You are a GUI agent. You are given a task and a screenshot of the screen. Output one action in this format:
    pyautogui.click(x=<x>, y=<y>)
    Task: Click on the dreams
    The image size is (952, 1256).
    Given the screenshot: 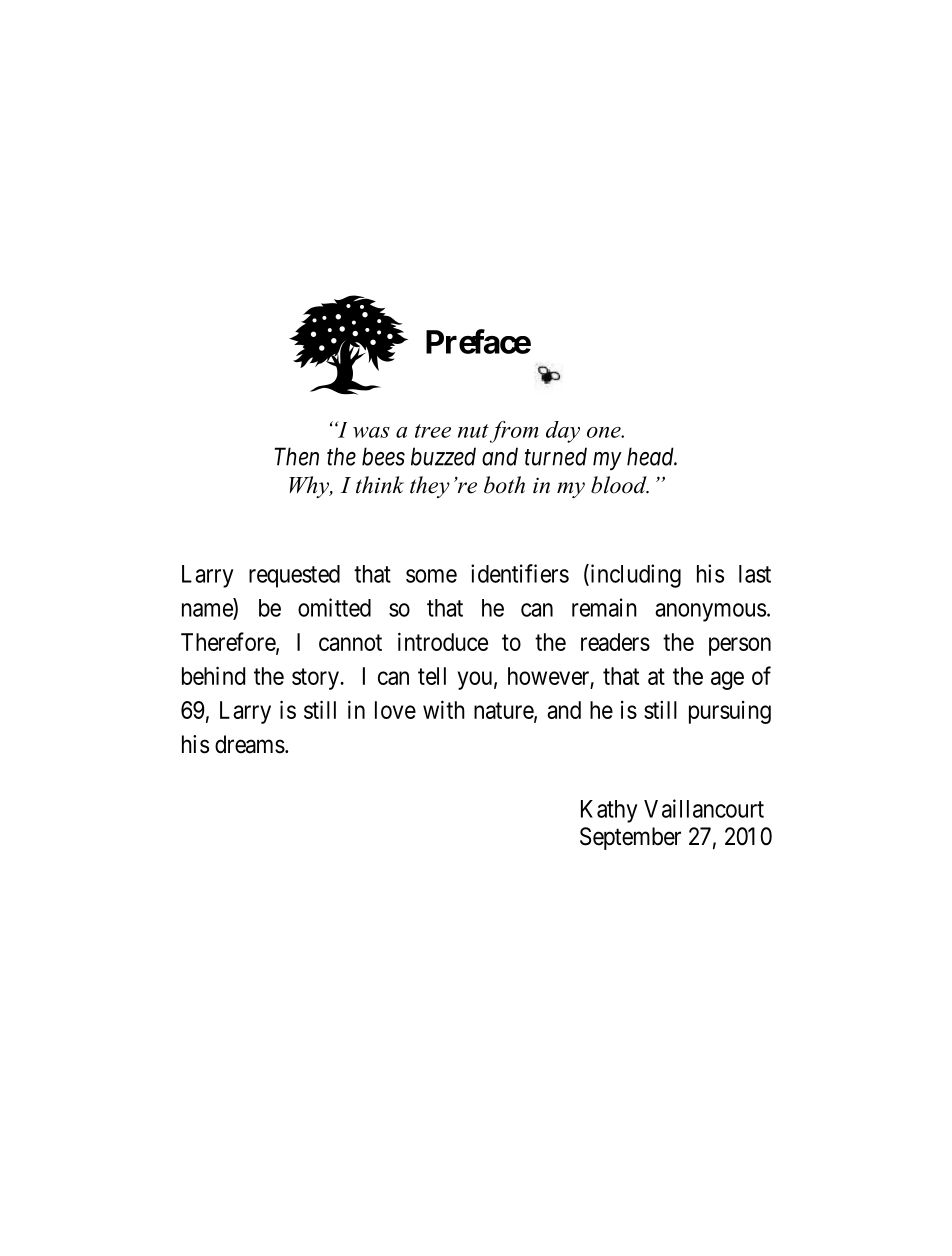 What is the action you would take?
    pyautogui.click(x=250, y=744)
